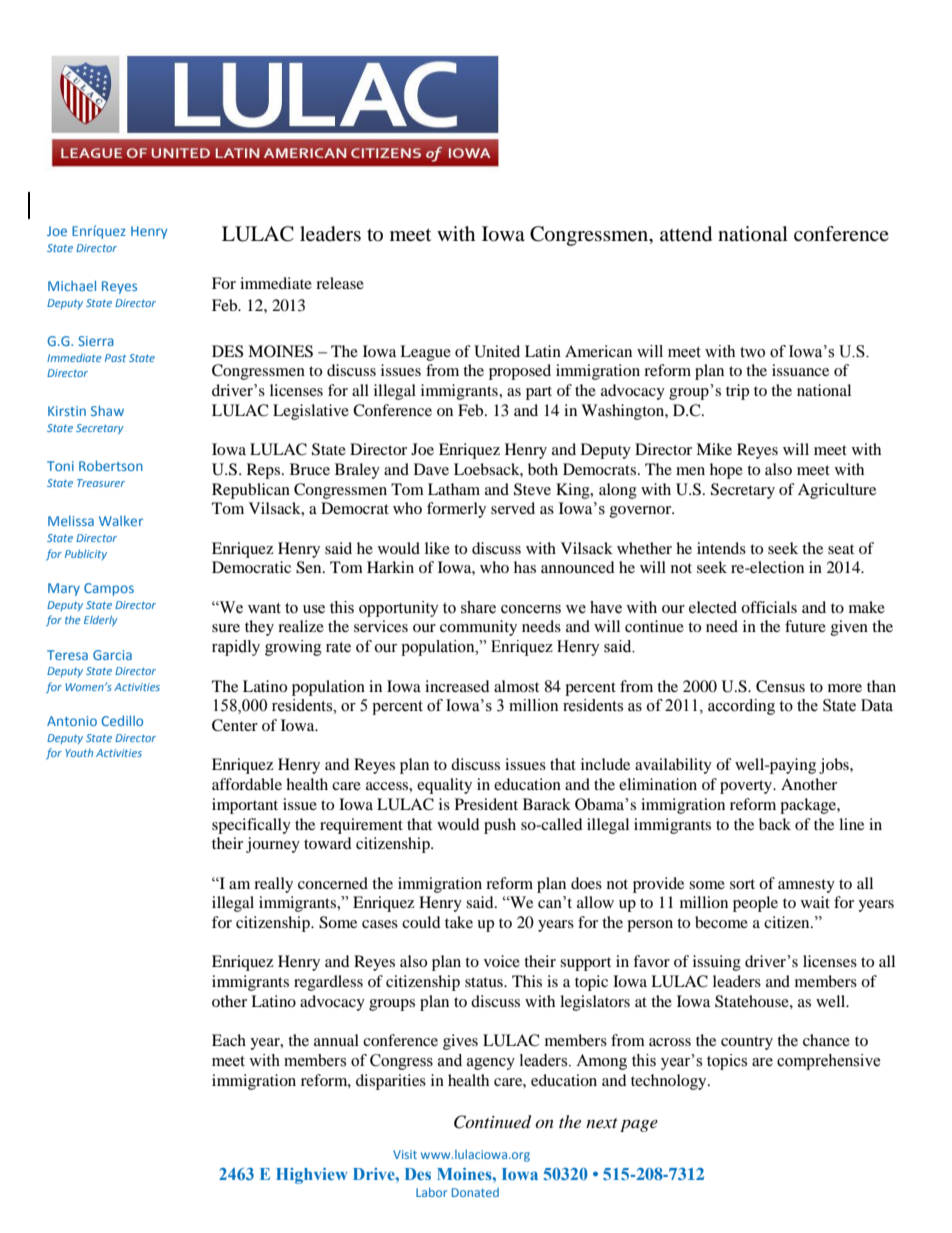 This document has height=1233, width=952. I want to click on attend, so click(686, 234).
